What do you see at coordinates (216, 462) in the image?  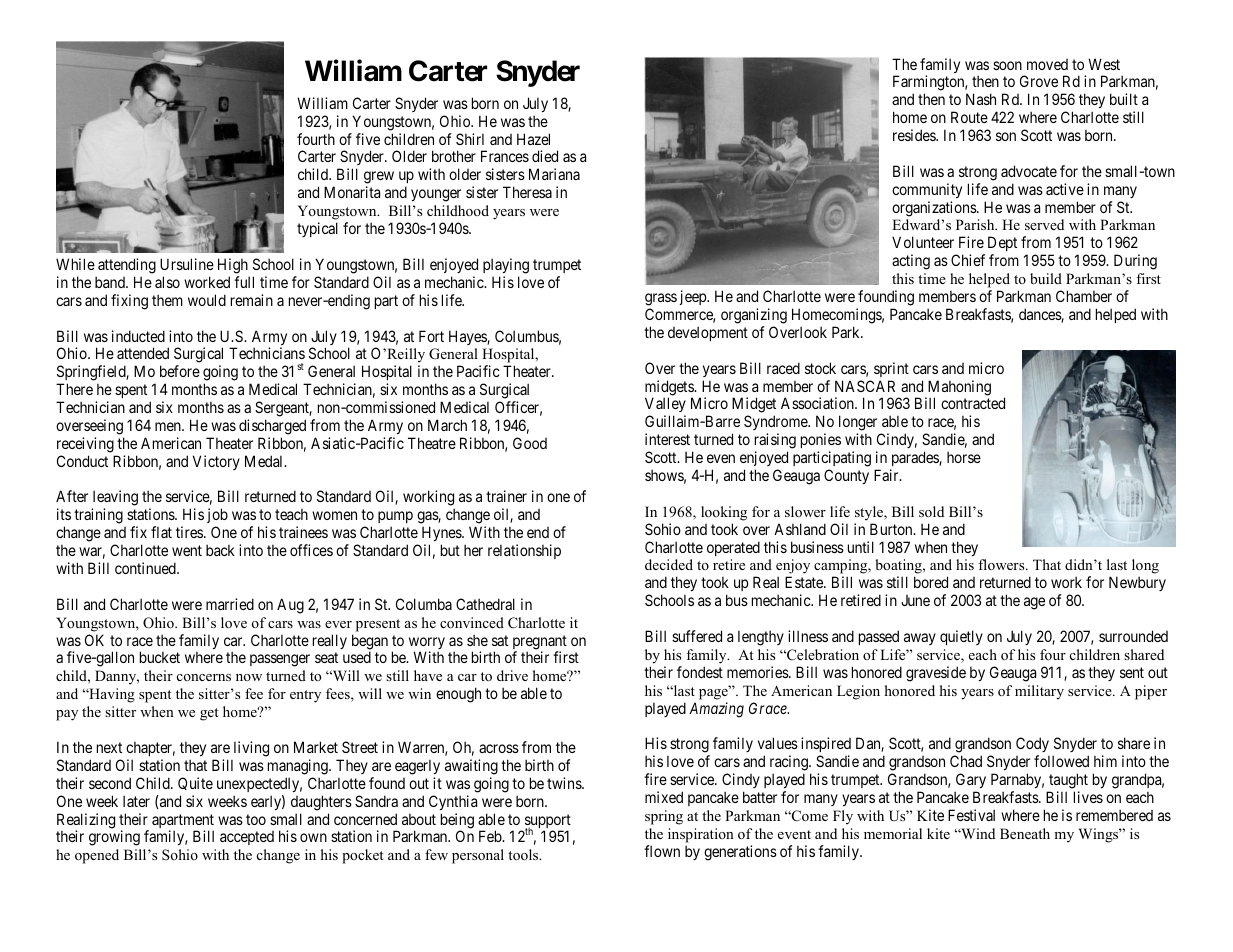 I see `Victory` at bounding box center [216, 462].
